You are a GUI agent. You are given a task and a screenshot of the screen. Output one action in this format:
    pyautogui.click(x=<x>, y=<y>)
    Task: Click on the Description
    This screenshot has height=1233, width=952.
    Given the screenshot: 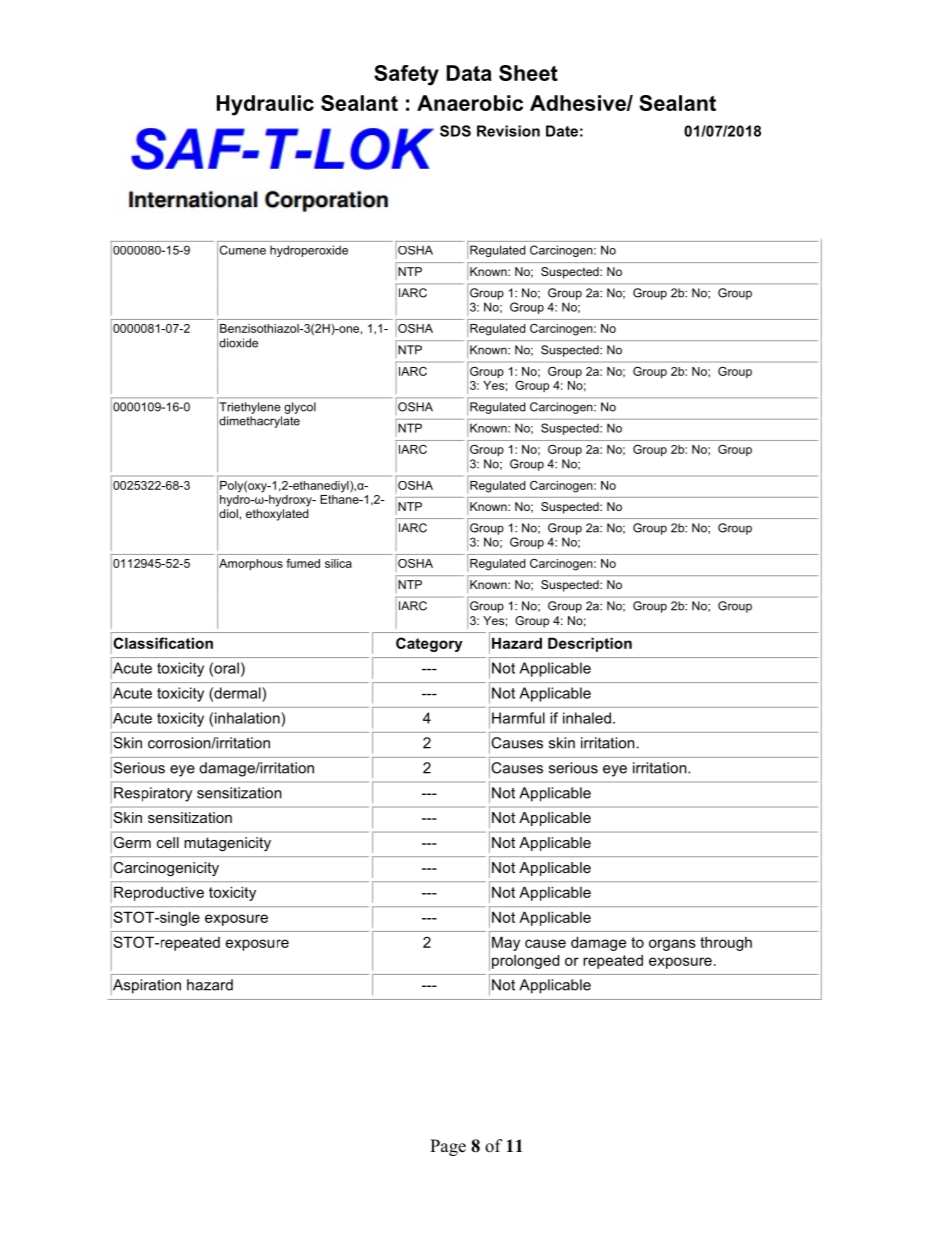 What is the action you would take?
    pyautogui.click(x=590, y=644)
